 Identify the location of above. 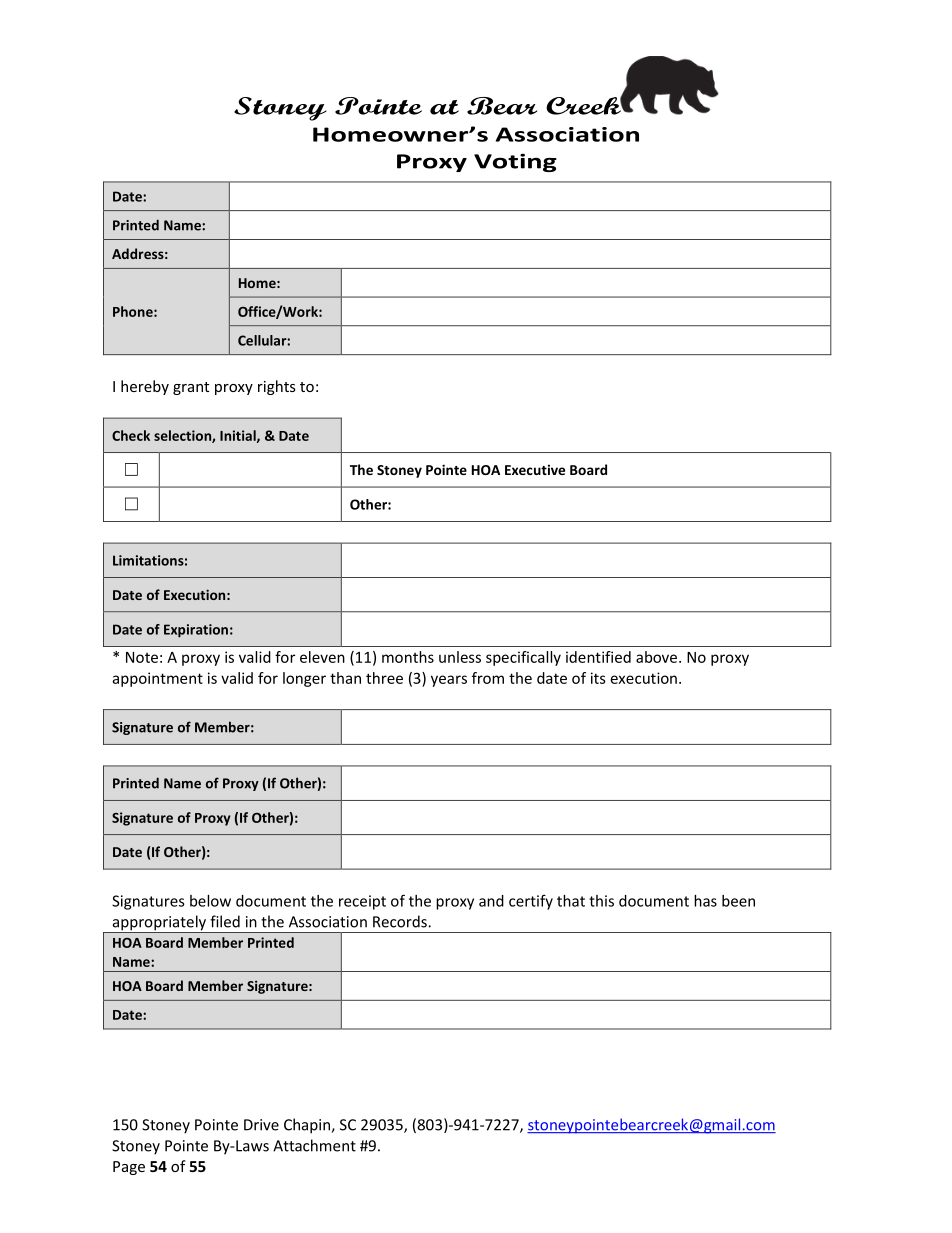
(656, 657).
